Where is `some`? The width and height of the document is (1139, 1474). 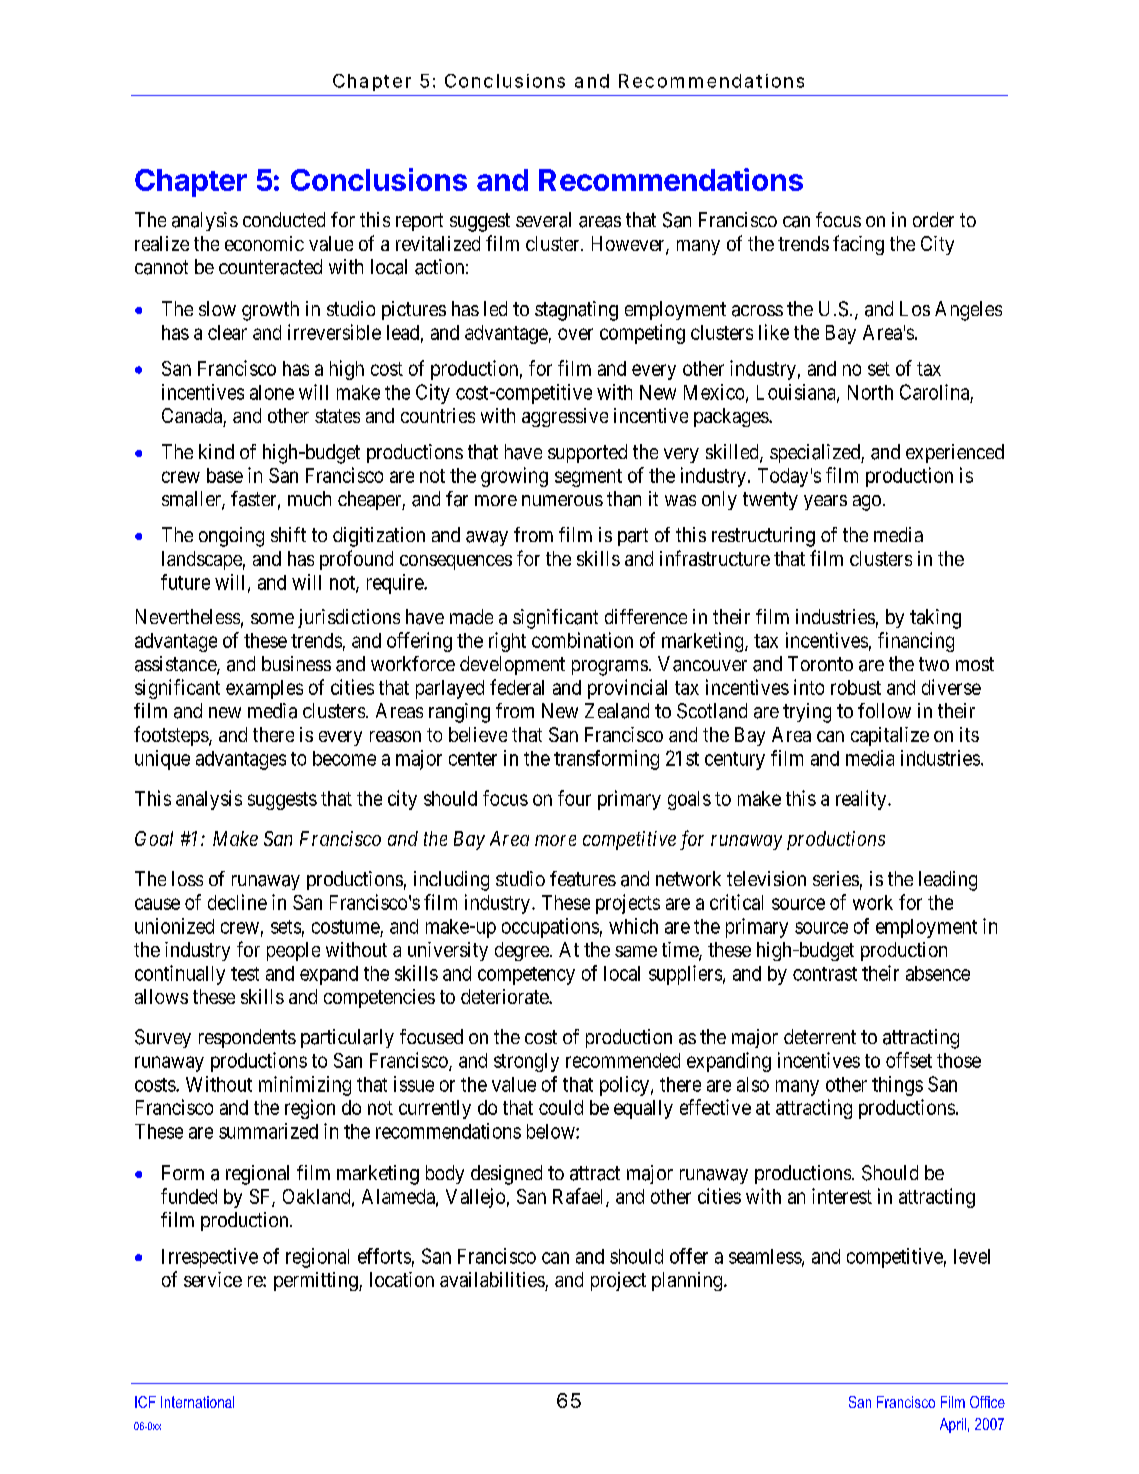
some is located at coordinates (272, 618).
